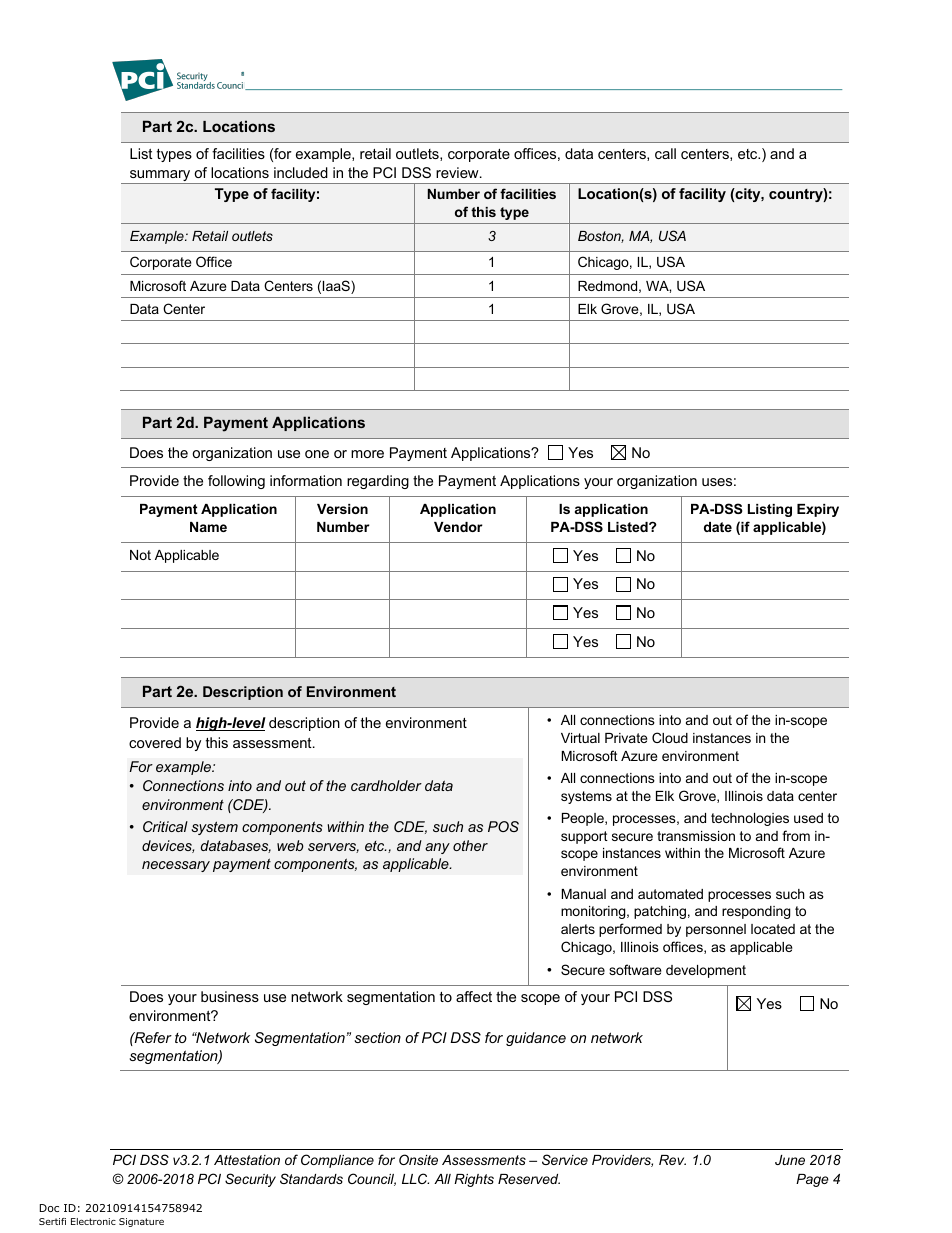 The image size is (952, 1233). I want to click on cardholder, so click(386, 785).
